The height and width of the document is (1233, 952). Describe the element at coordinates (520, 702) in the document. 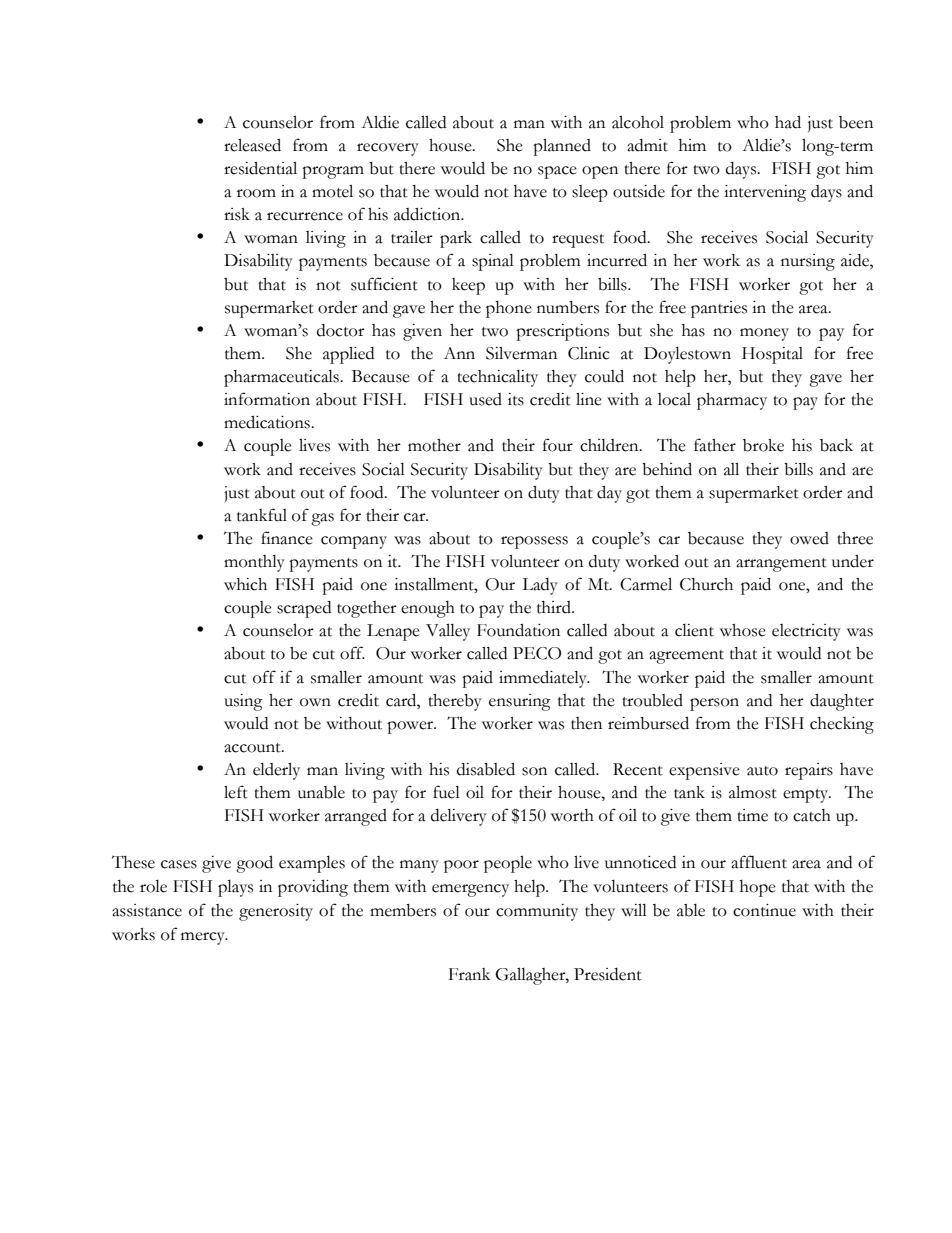

I see `ensuring` at that location.
